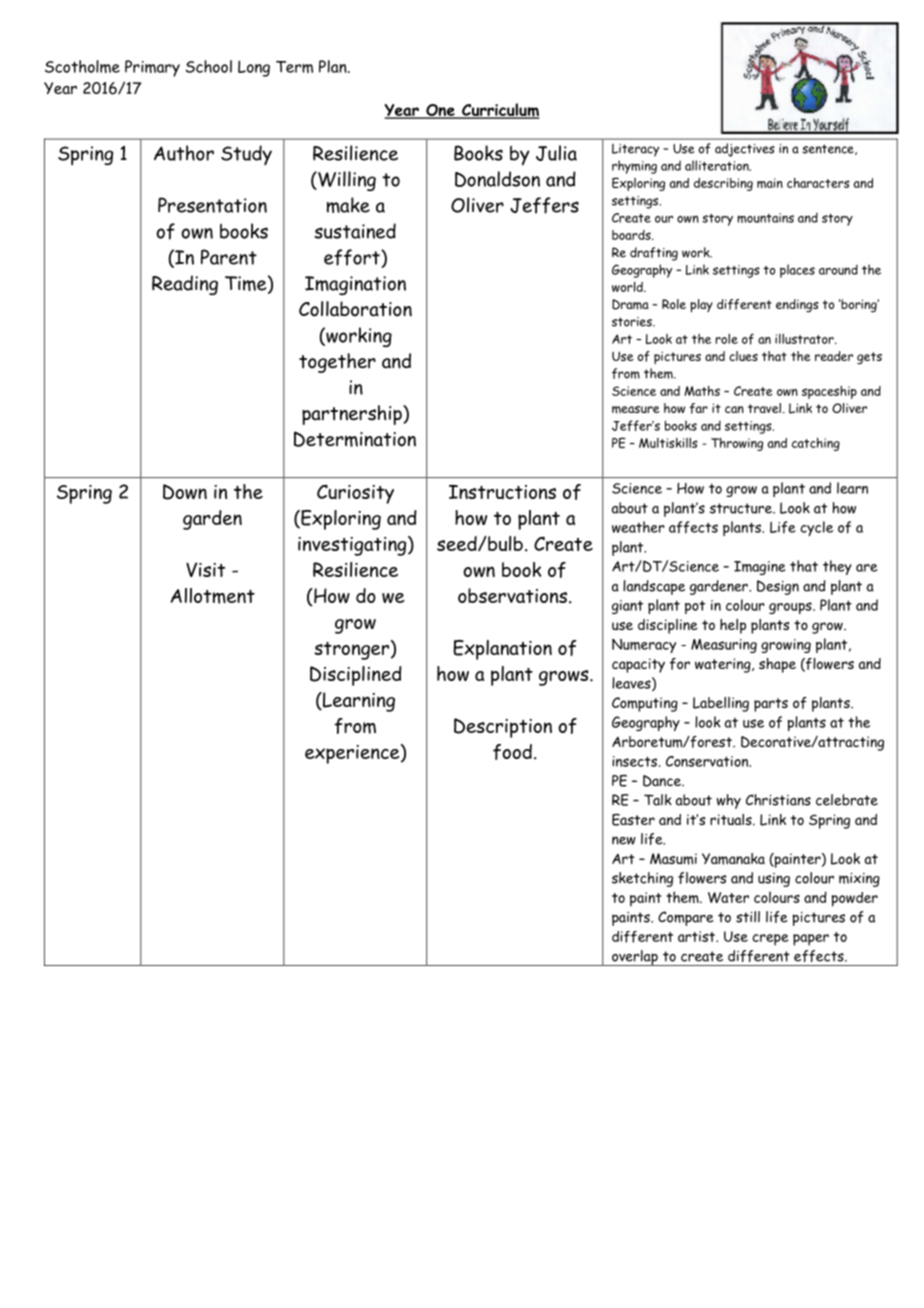  I want to click on parts, so click(771, 705).
